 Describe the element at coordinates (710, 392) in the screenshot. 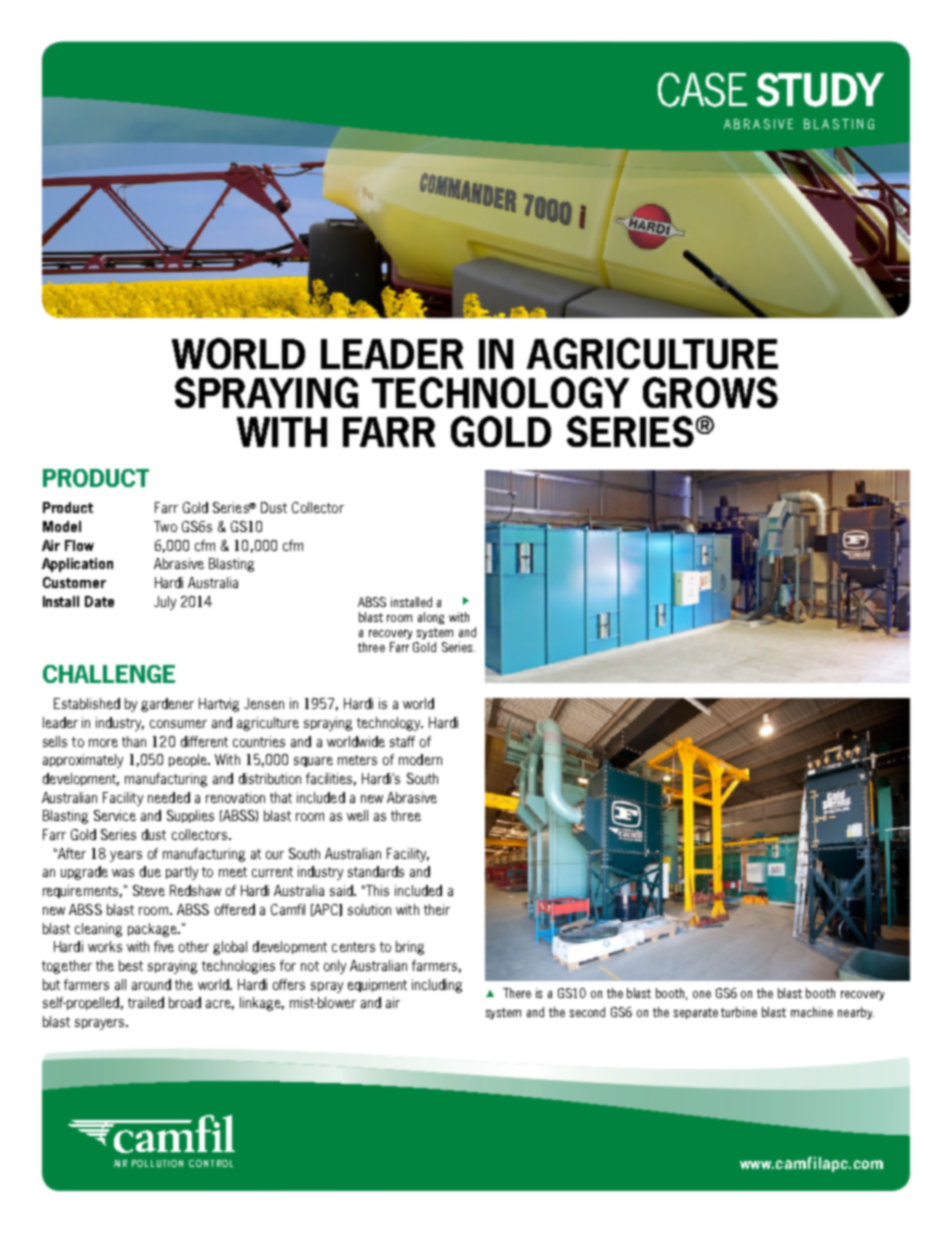

I see `GROWS` at that location.
